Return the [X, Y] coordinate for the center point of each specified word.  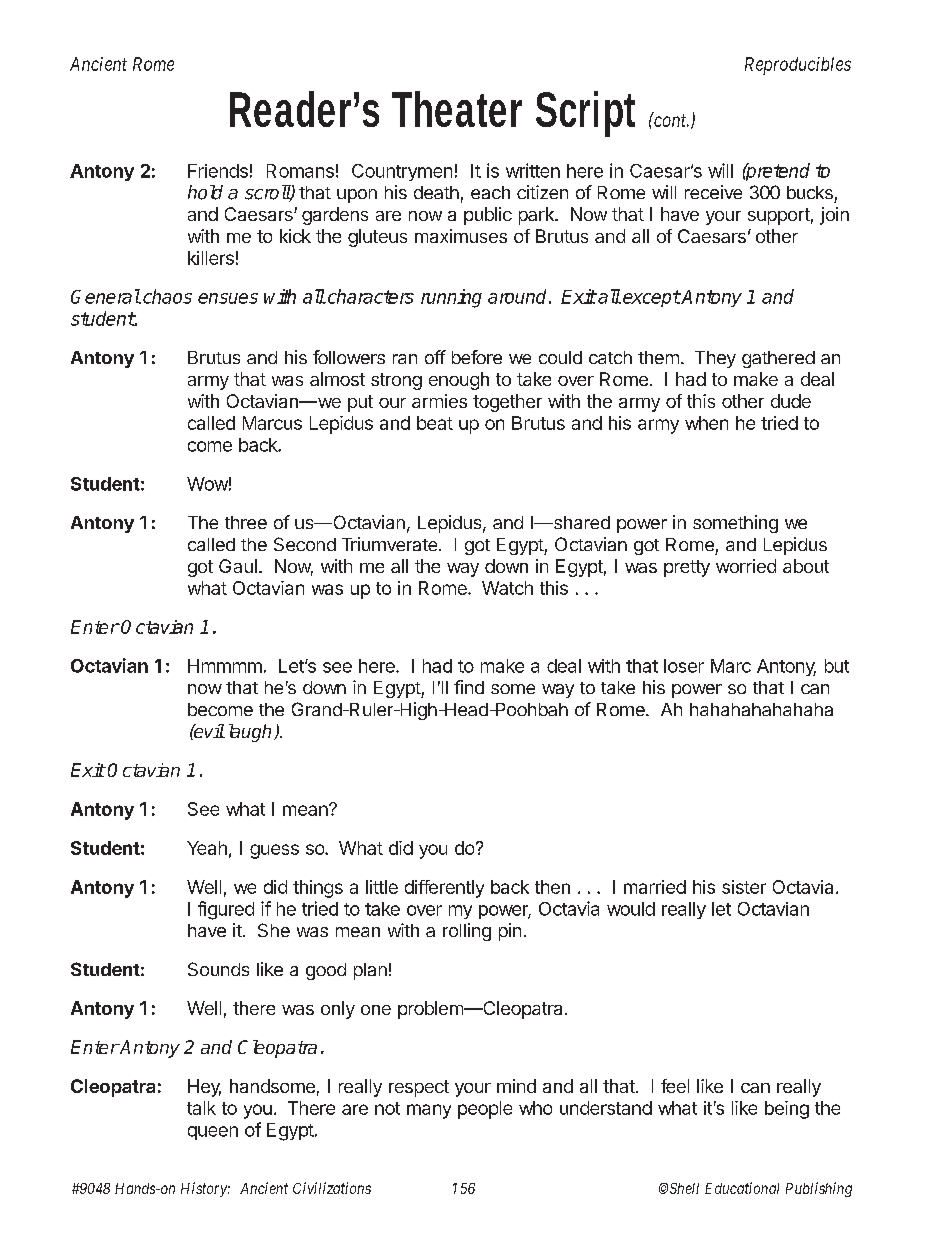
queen [213, 1133]
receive [713, 192]
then [552, 887]
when [706, 423]
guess [274, 851]
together [507, 403]
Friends [218, 171]
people [485, 1110]
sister [744, 887]
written [533, 170]
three [246, 522]
